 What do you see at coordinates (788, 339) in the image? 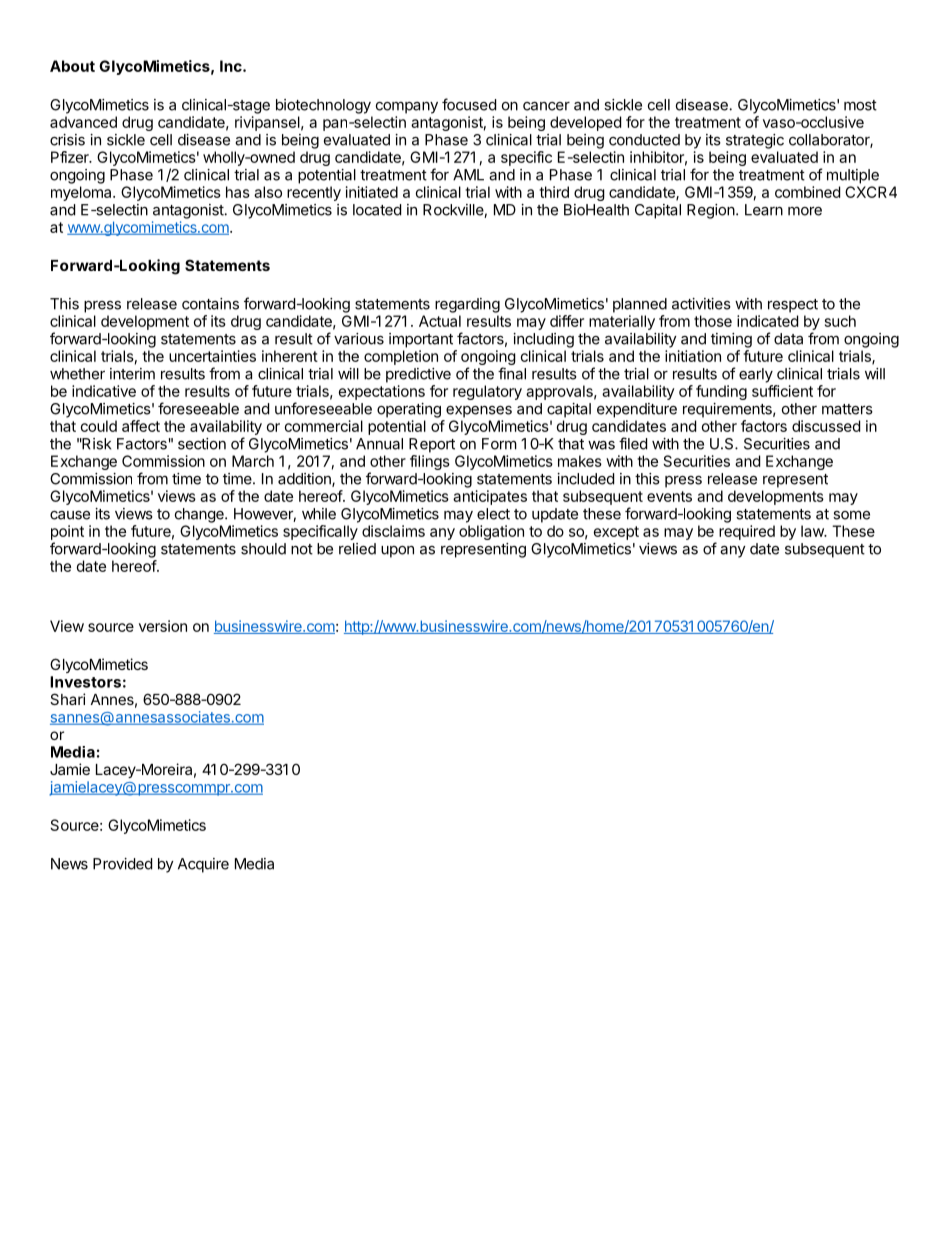
I see `data` at bounding box center [788, 339].
